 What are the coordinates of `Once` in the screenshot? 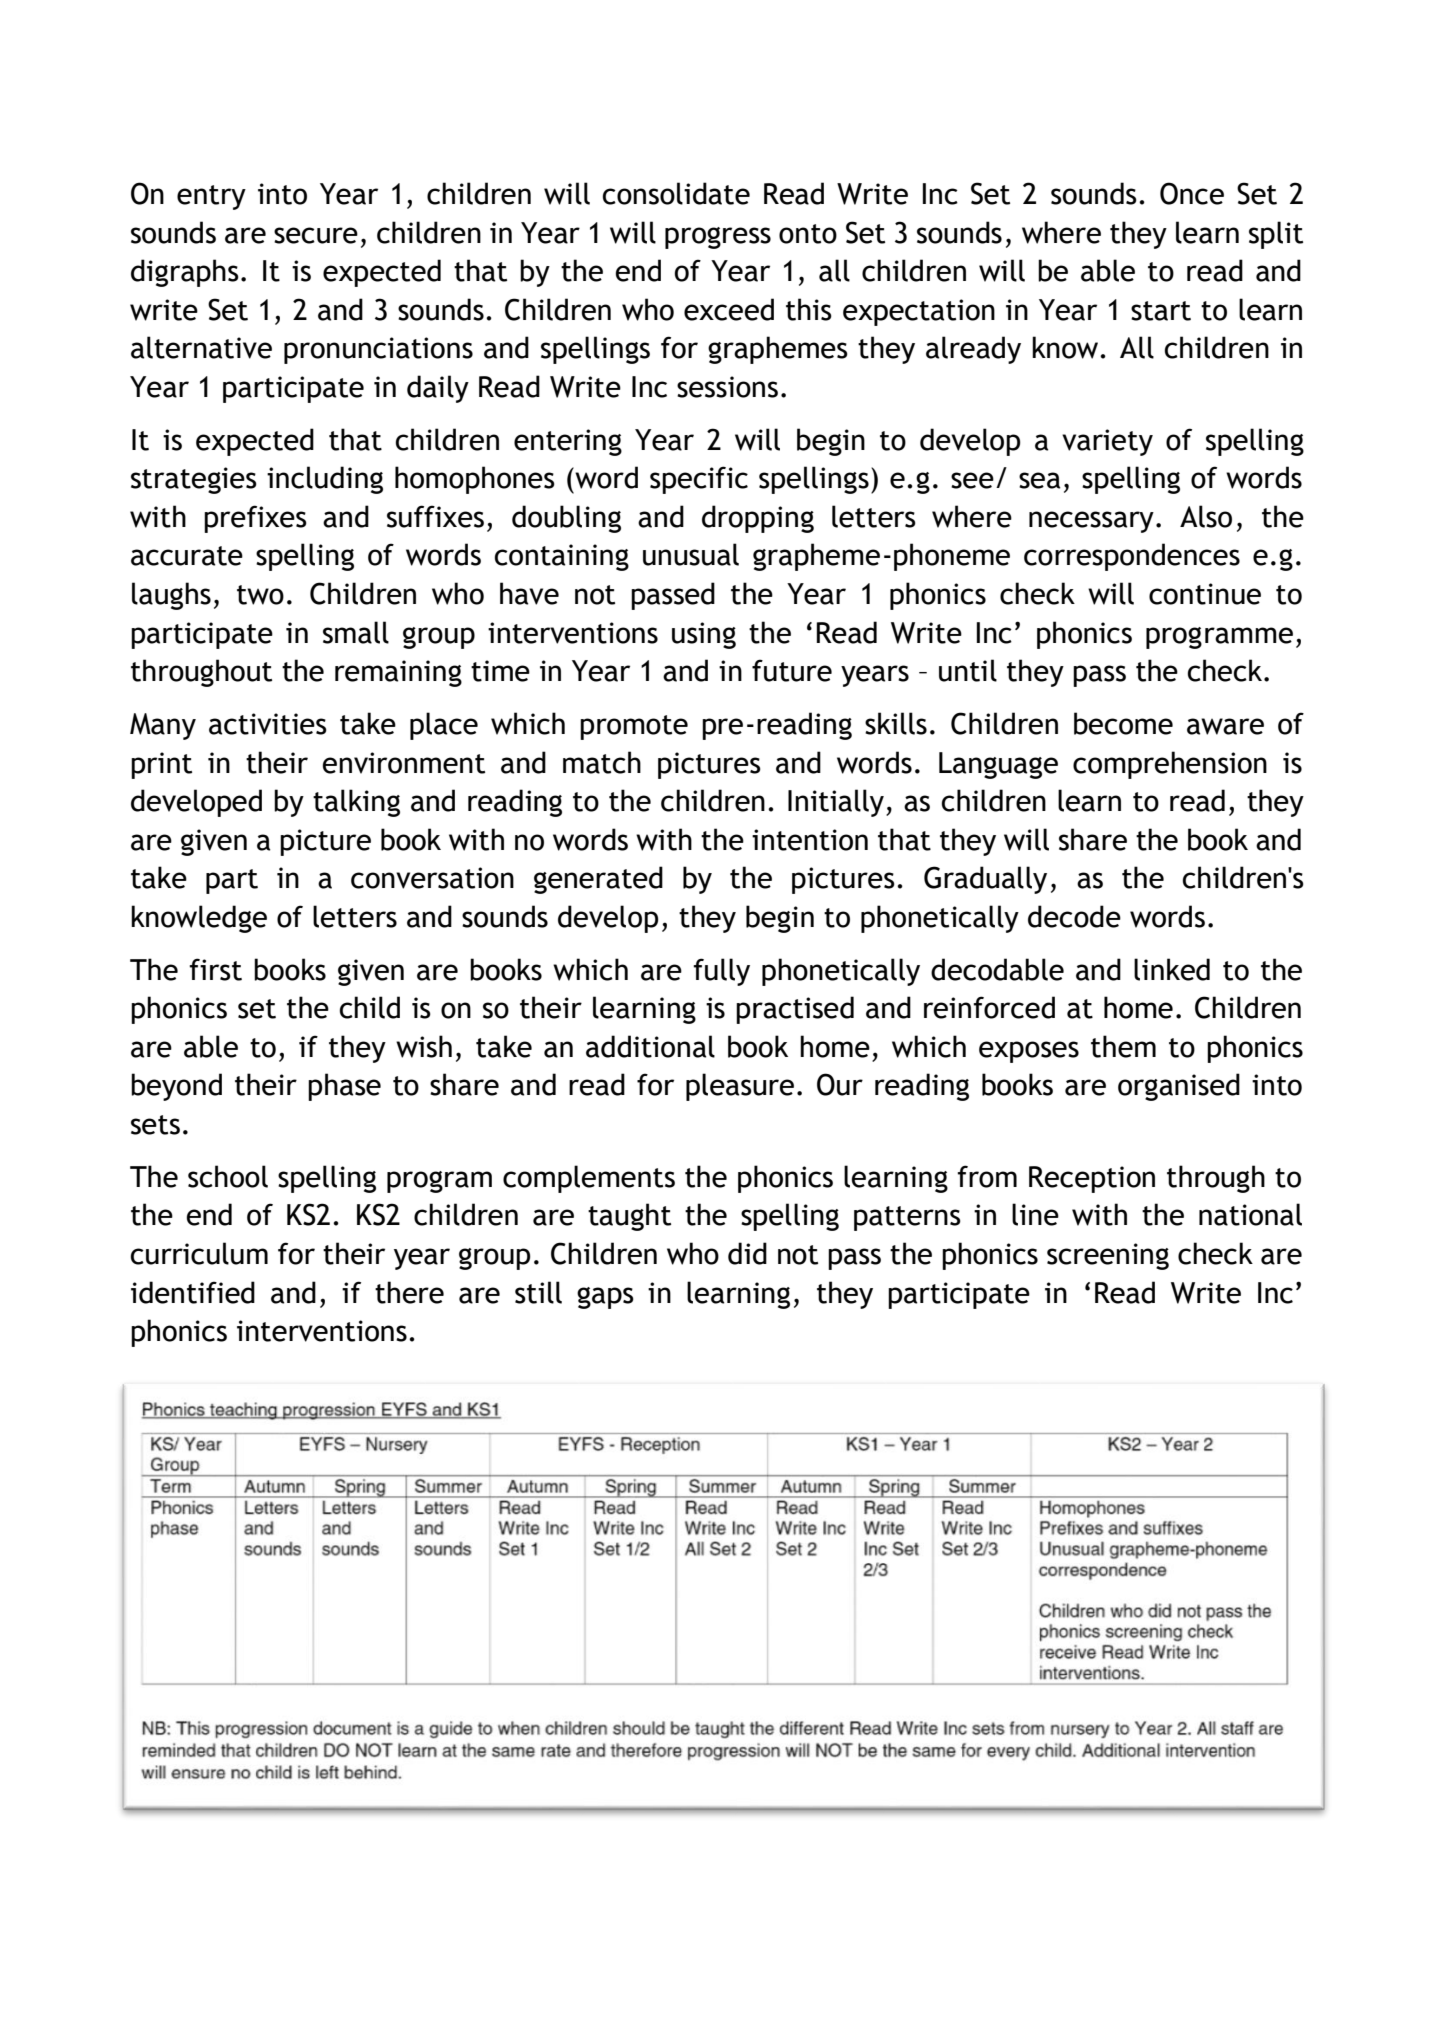 It's located at (1192, 193).
